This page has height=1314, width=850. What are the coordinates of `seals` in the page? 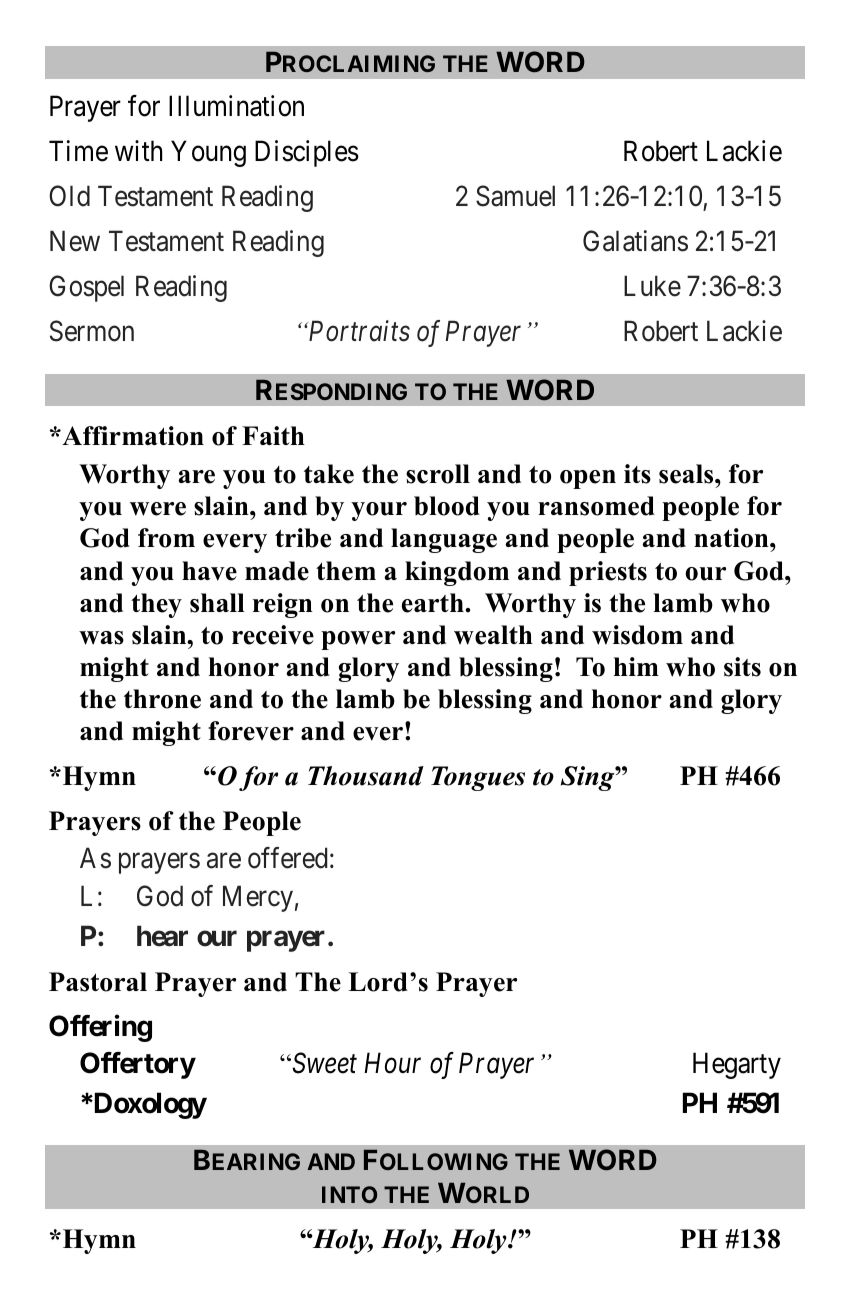 It's located at (687, 474).
